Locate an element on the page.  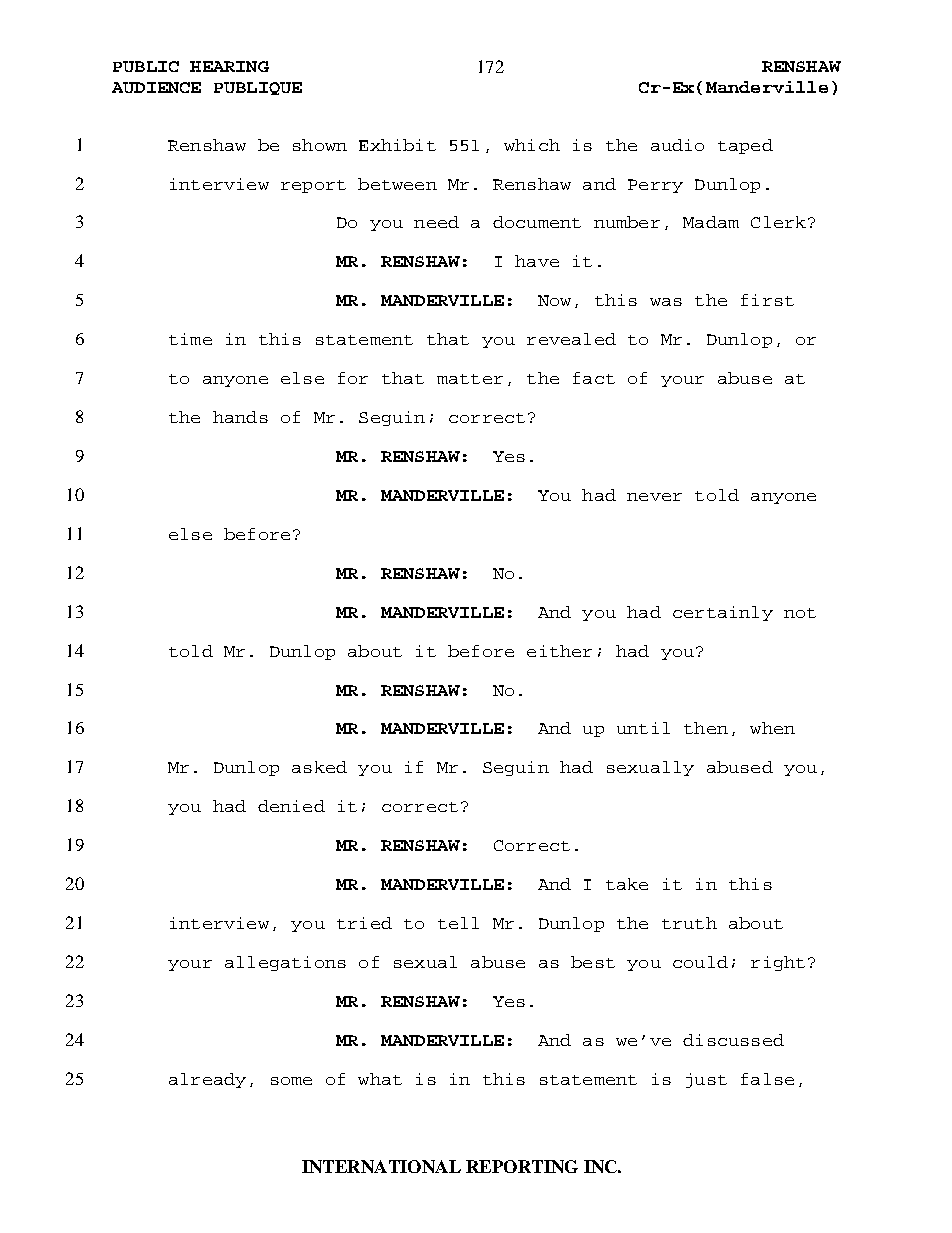
asked is located at coordinates (319, 767).
